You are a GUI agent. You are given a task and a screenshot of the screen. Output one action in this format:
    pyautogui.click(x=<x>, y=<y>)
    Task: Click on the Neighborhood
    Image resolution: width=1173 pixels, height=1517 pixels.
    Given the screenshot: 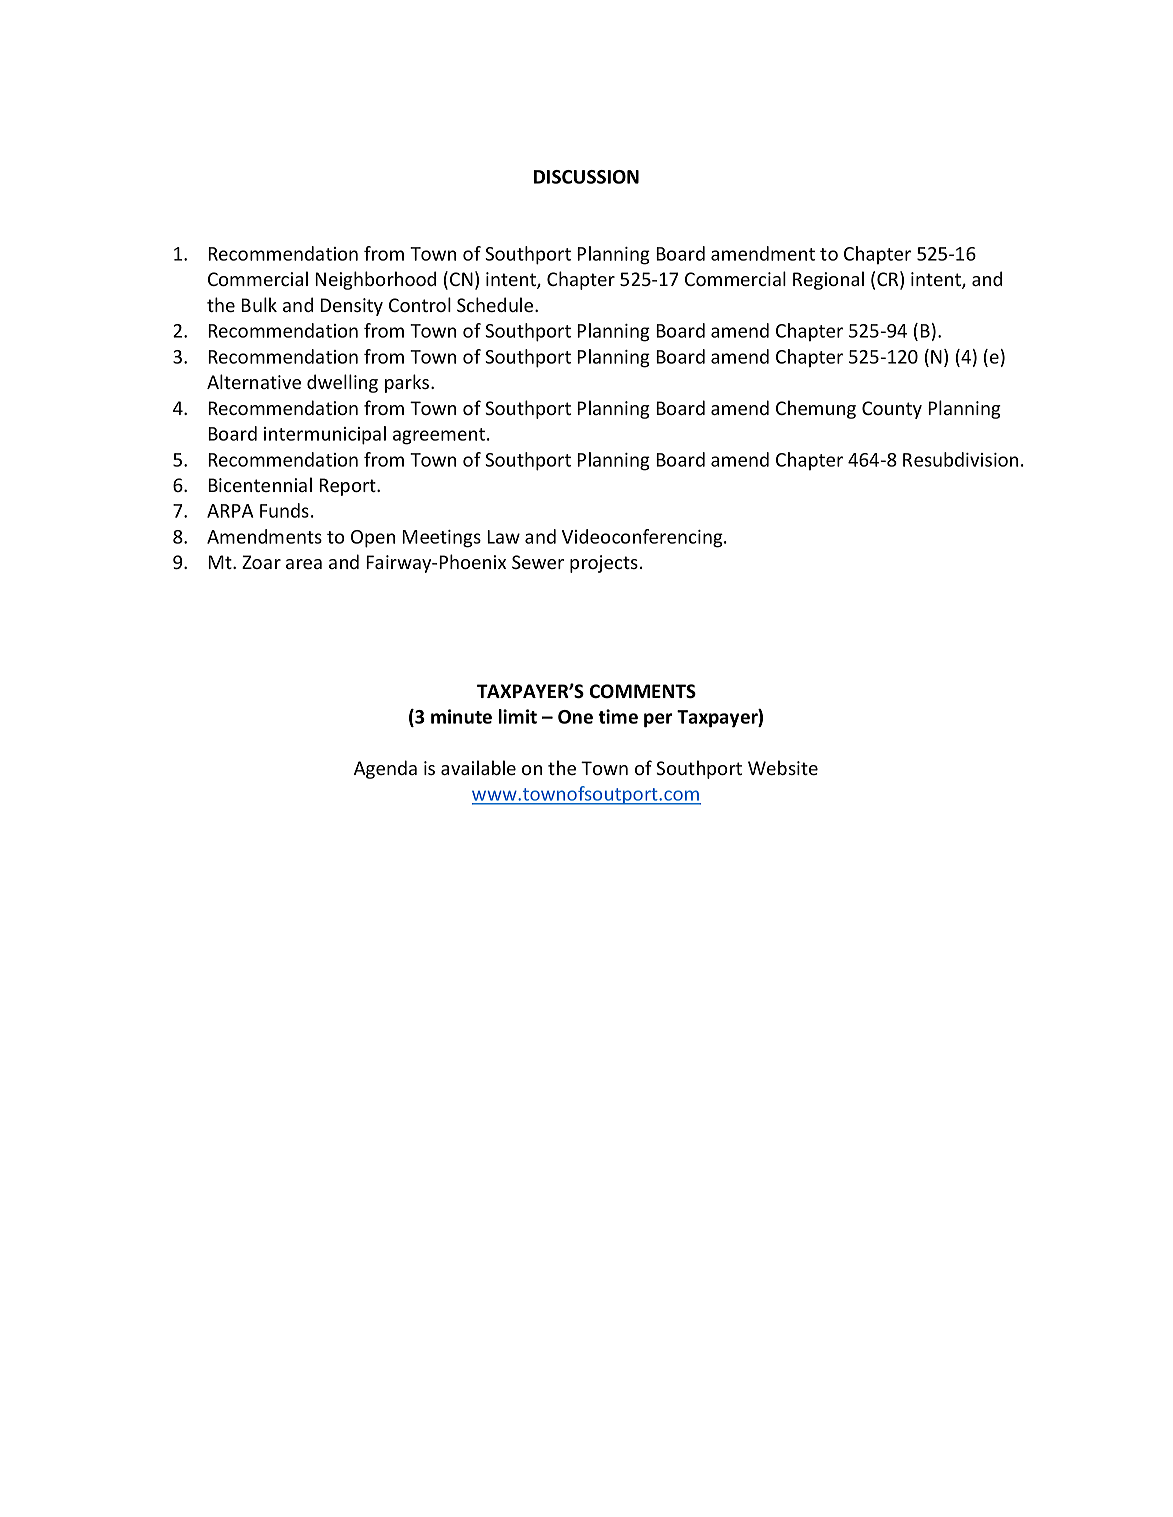 What is the action you would take?
    pyautogui.click(x=375, y=280)
